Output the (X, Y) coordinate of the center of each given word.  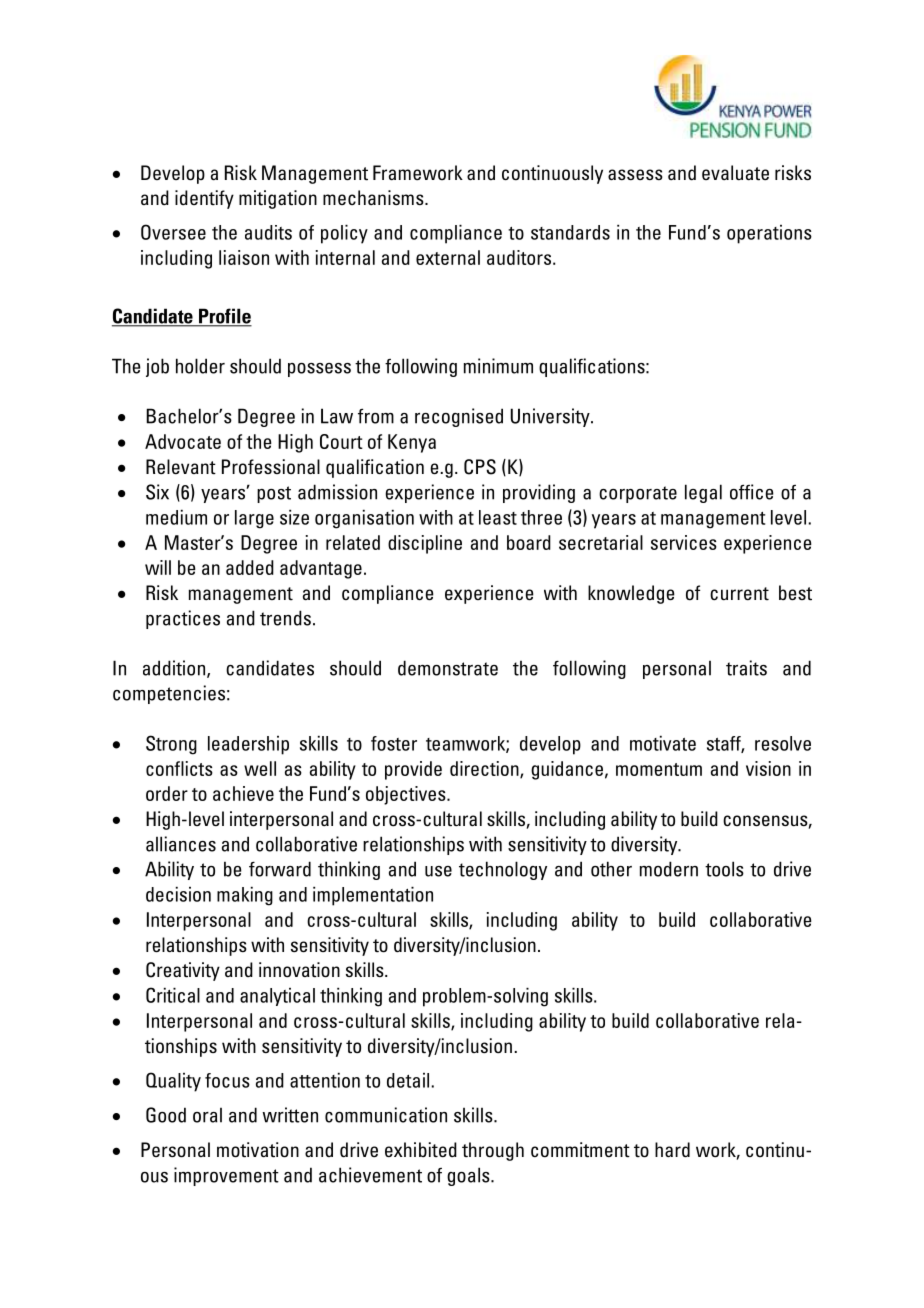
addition (175, 669)
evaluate (735, 173)
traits (746, 668)
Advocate (183, 441)
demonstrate (448, 668)
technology (503, 870)
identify (204, 199)
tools (724, 869)
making (245, 896)
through (493, 1151)
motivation (258, 1150)
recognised (459, 417)
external (448, 257)
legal (703, 493)
